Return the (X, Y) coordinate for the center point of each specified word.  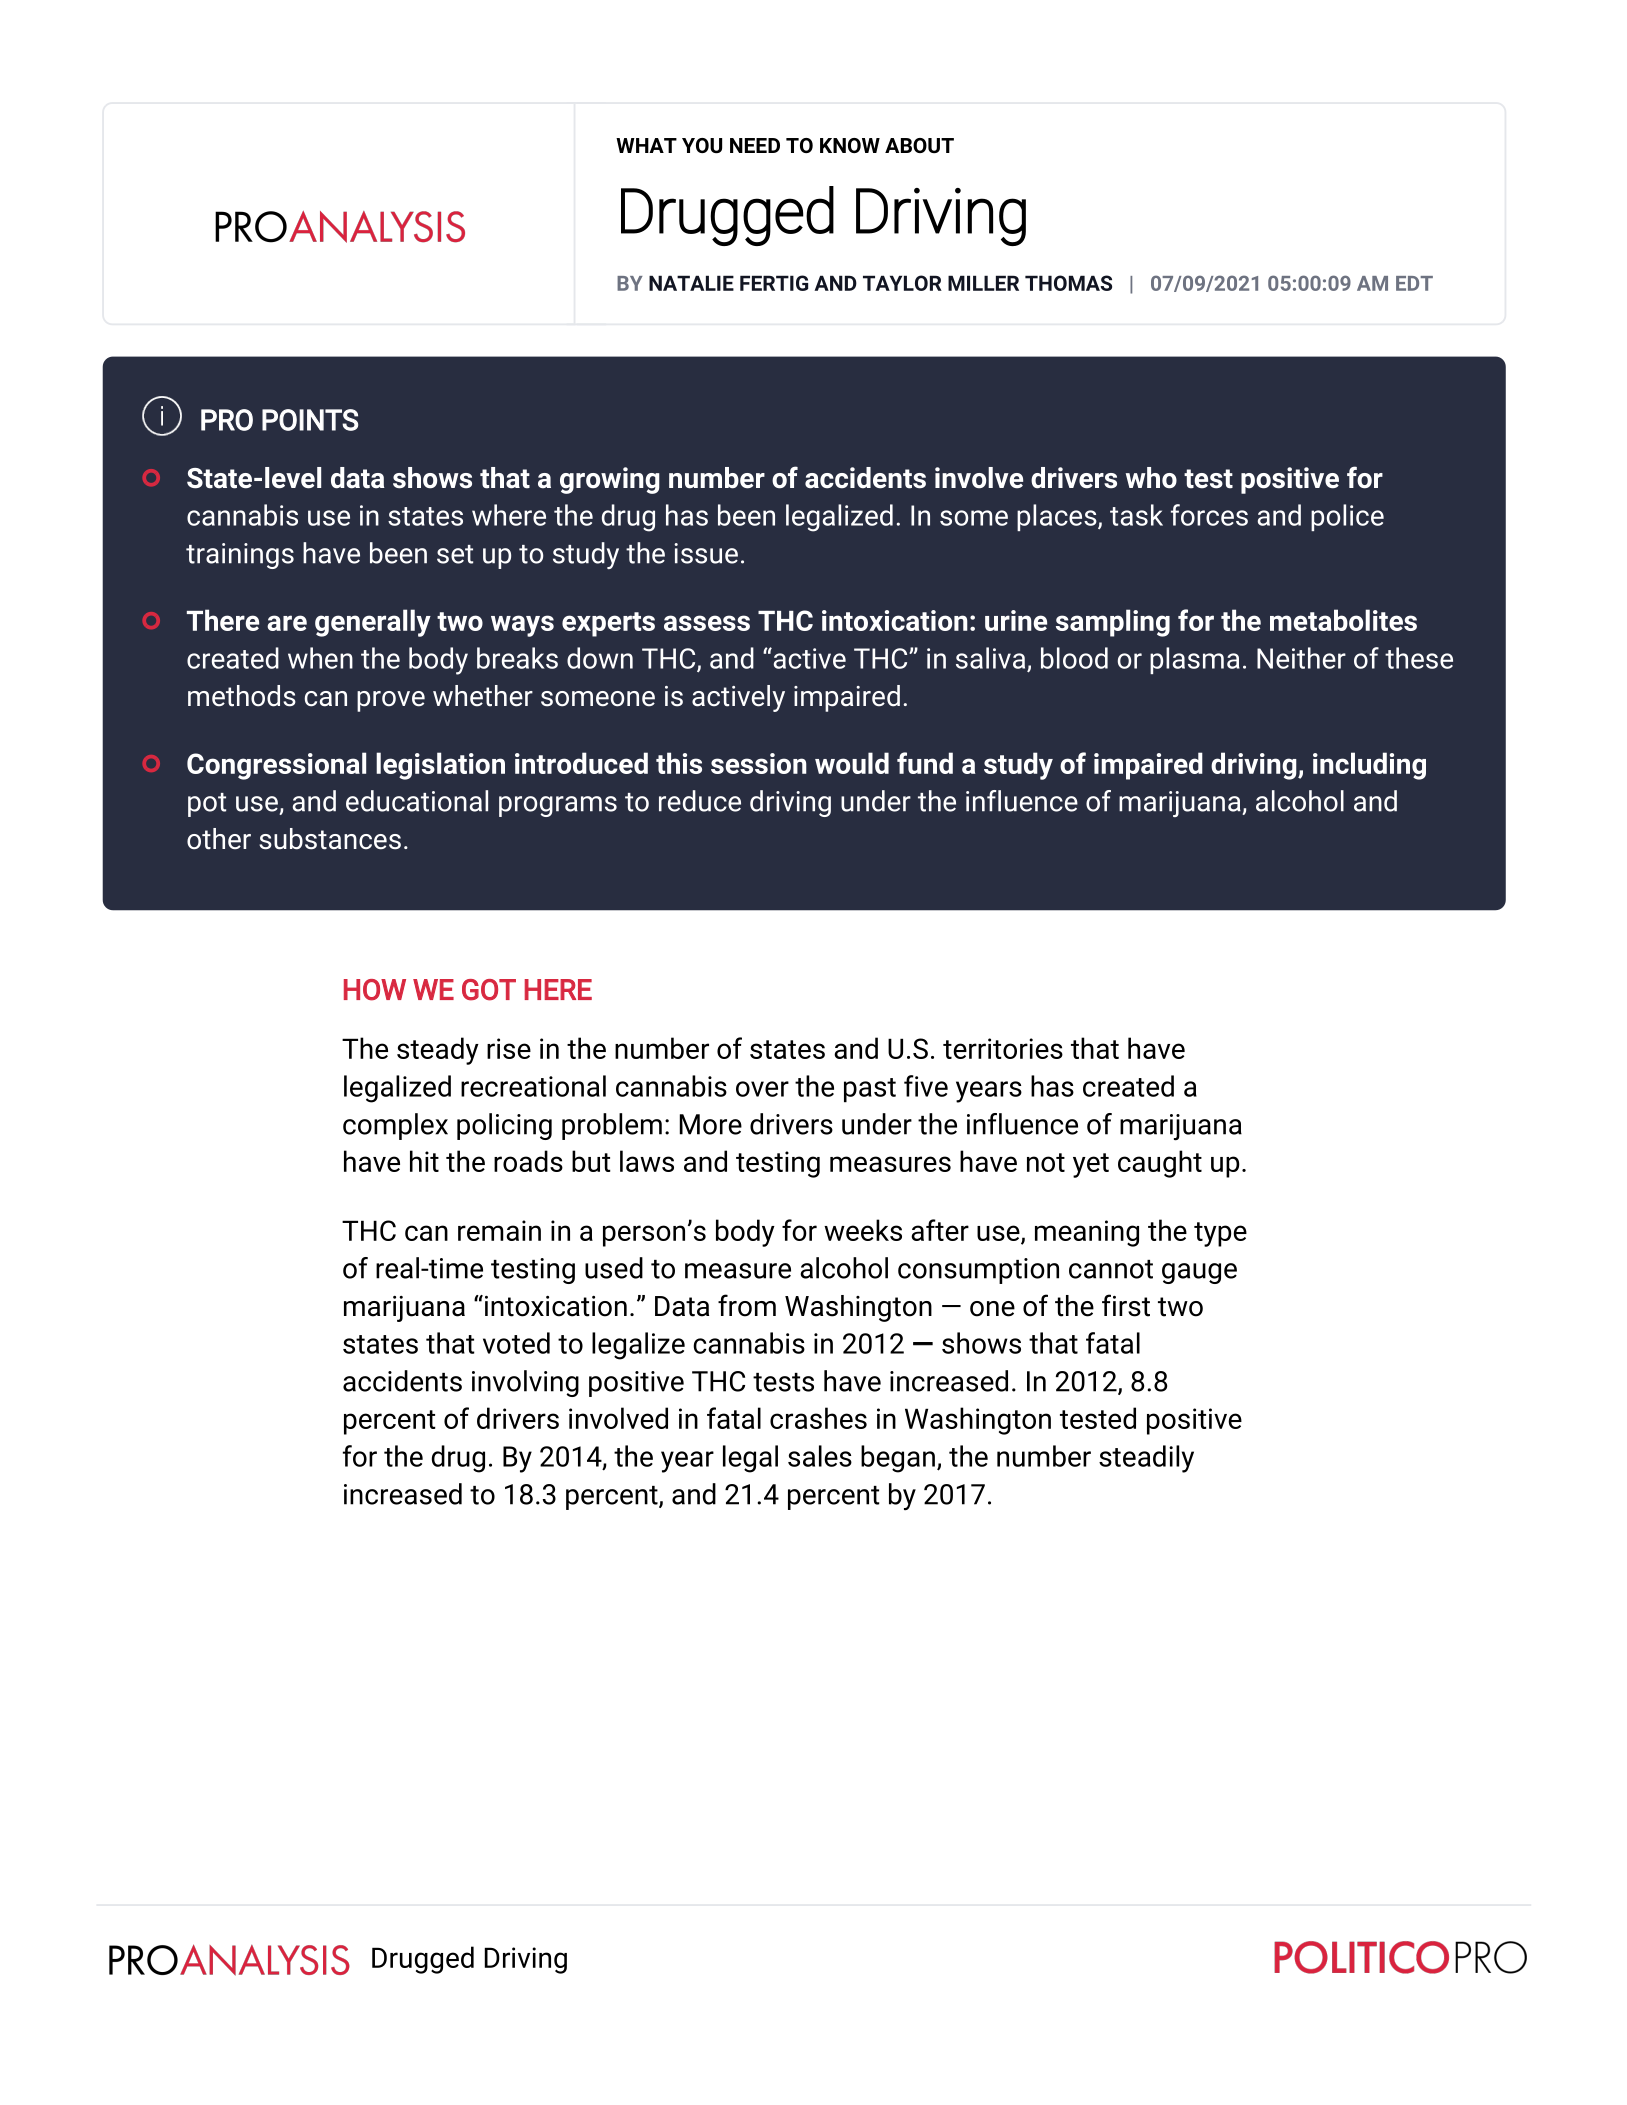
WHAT (646, 145)
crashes (818, 1418)
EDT (1414, 283)
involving (525, 1383)
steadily (1146, 1459)
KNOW (850, 145)
